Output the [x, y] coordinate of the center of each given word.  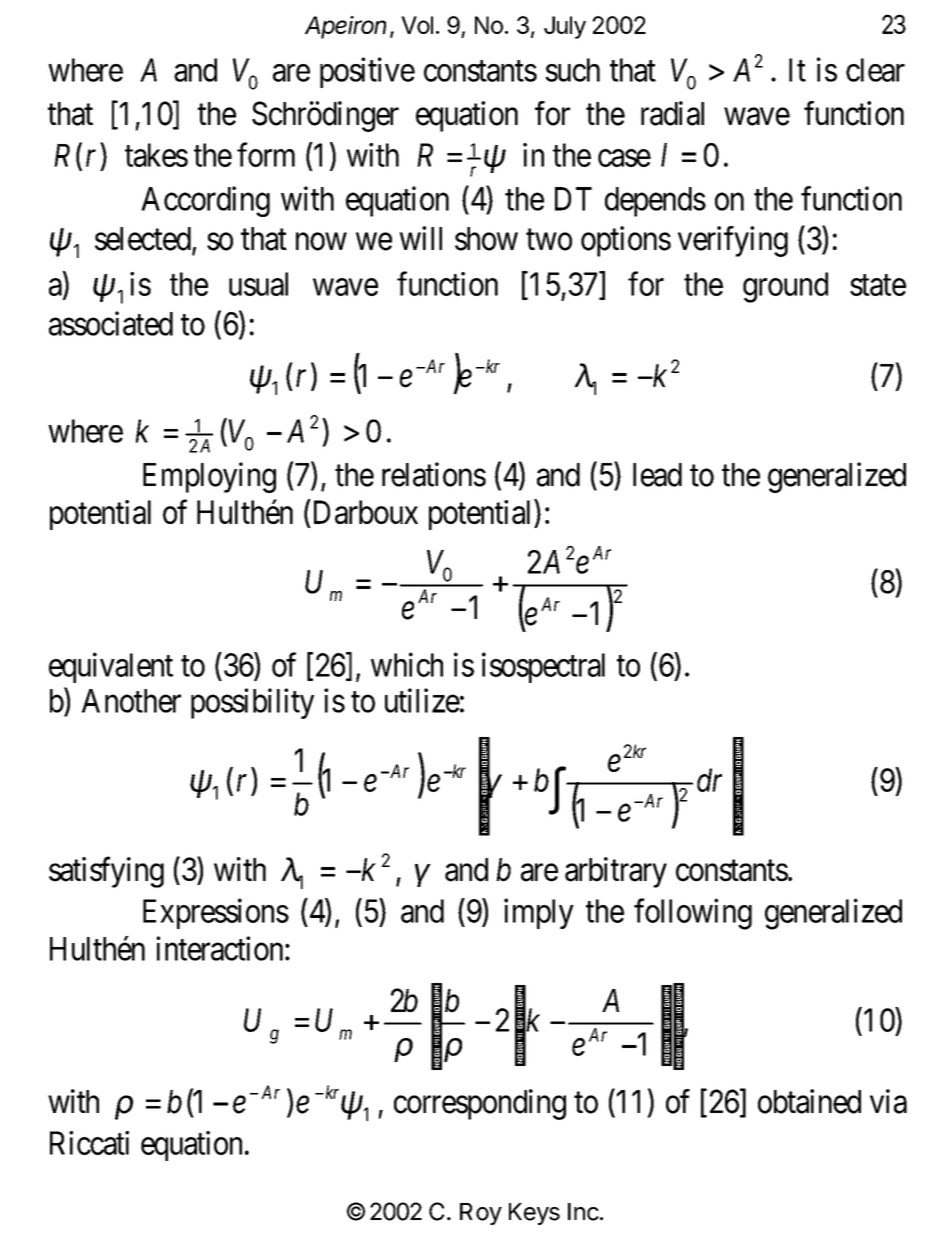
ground [785, 287]
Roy [481, 1214]
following [693, 914]
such [572, 70]
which [407, 664]
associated [111, 323]
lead [657, 475]
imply [539, 913]
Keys [534, 1214]
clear [875, 70]
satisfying [106, 872]
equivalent [111, 667]
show [486, 239]
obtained [809, 1101]
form [266, 155]
